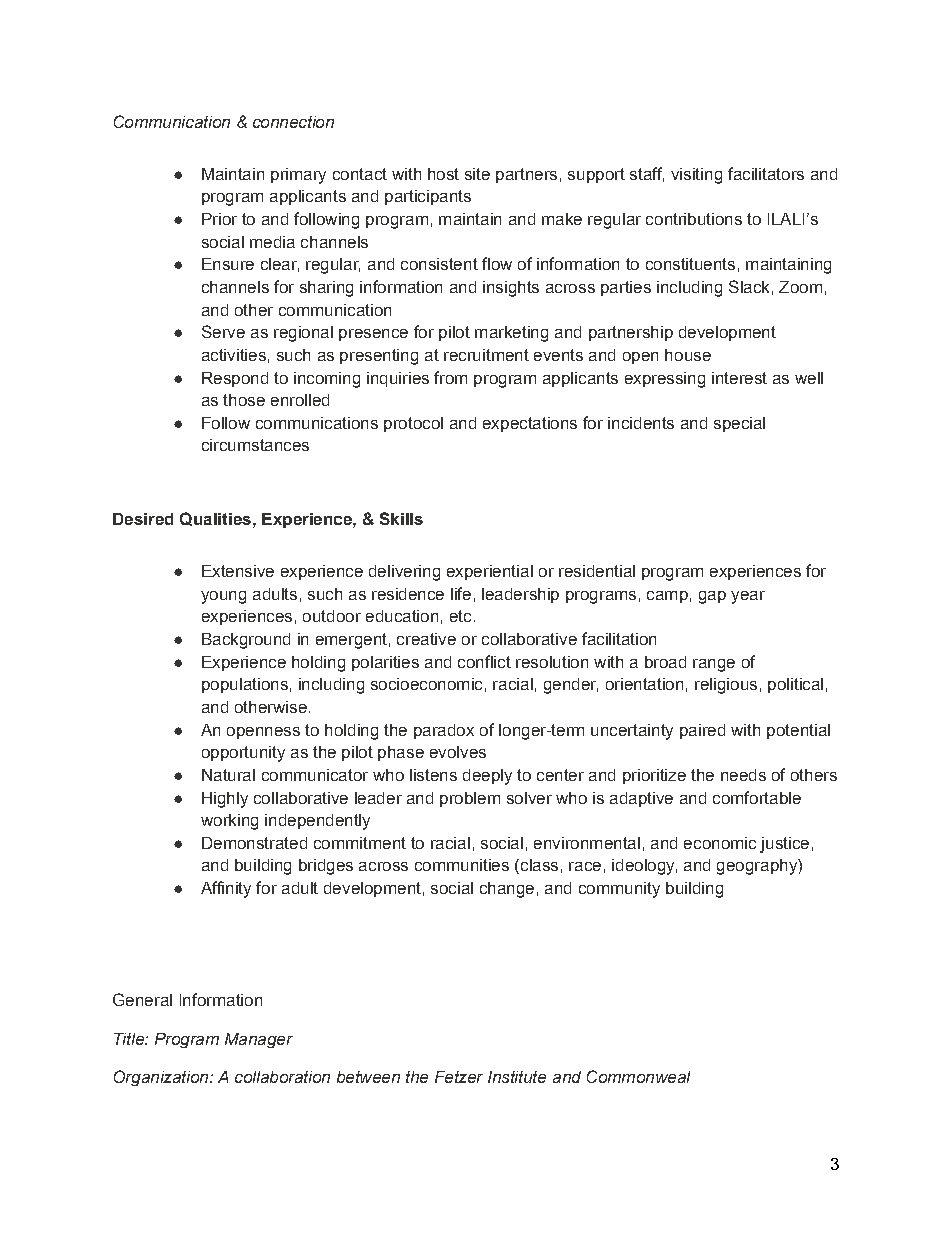 The height and width of the page is (1233, 952). Describe the element at coordinates (259, 1040) in the page. I see `Manager` at that location.
